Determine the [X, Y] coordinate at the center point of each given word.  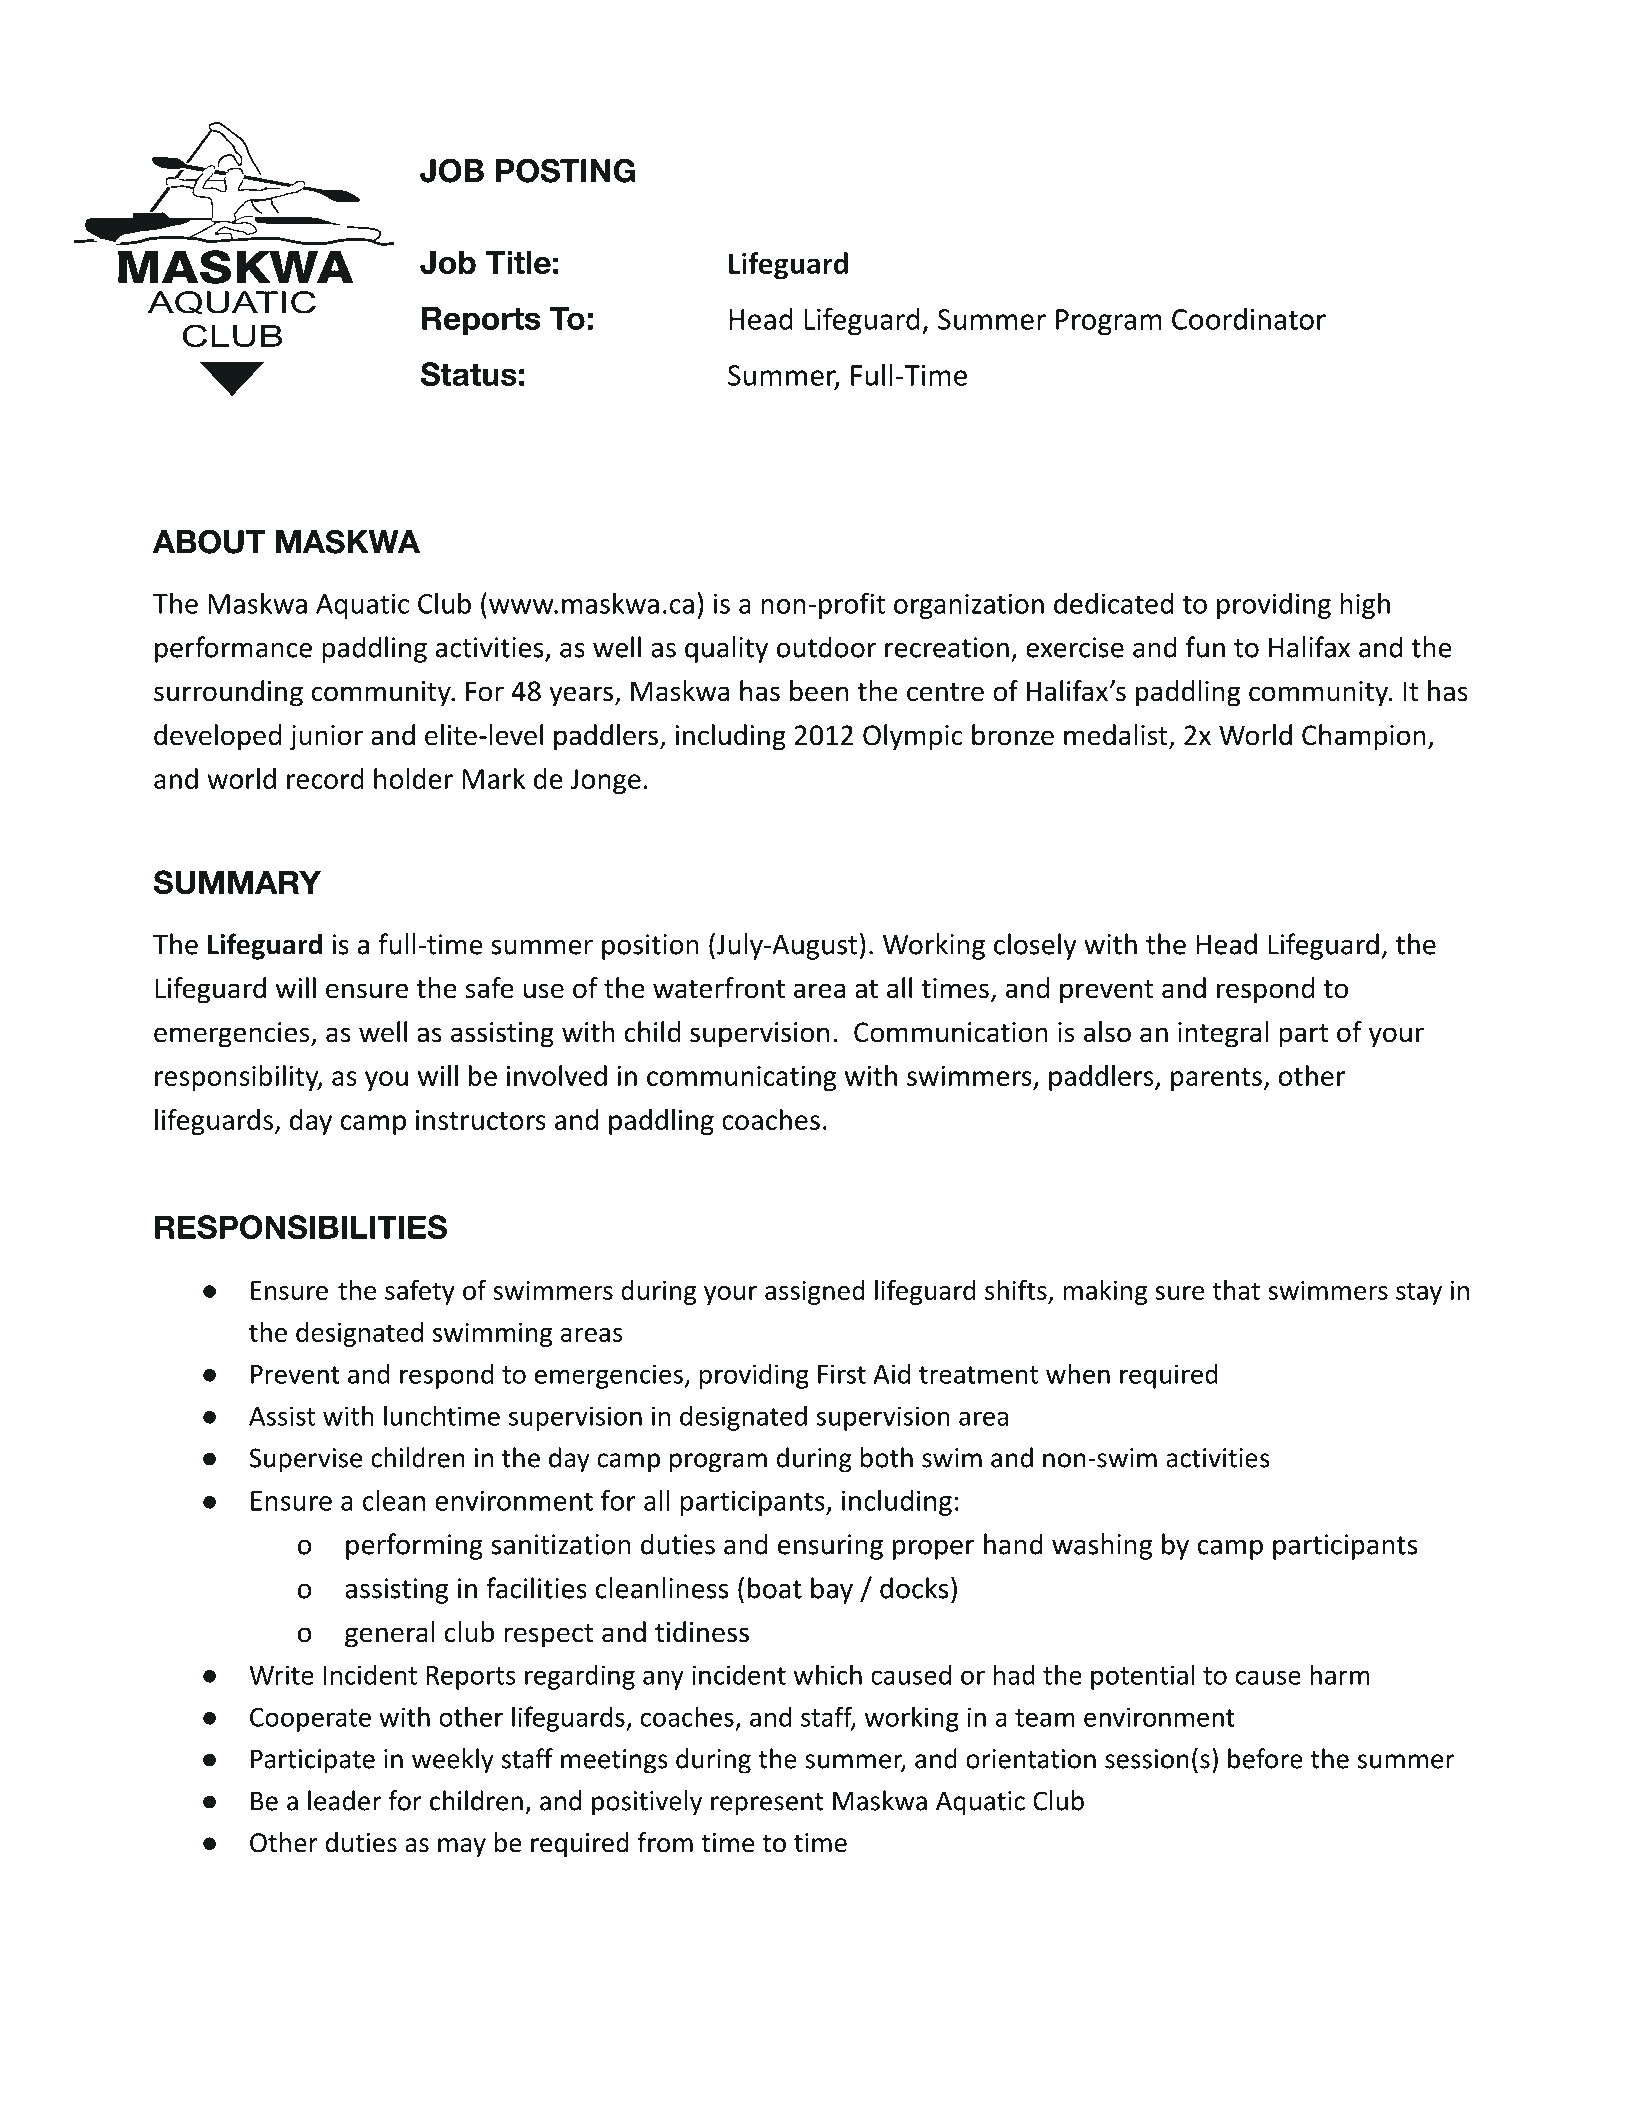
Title [518, 262]
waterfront [719, 988]
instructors [481, 1120]
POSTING [565, 170]
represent [767, 1804]
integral [1223, 1034]
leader [344, 1800]
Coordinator [1249, 319]
